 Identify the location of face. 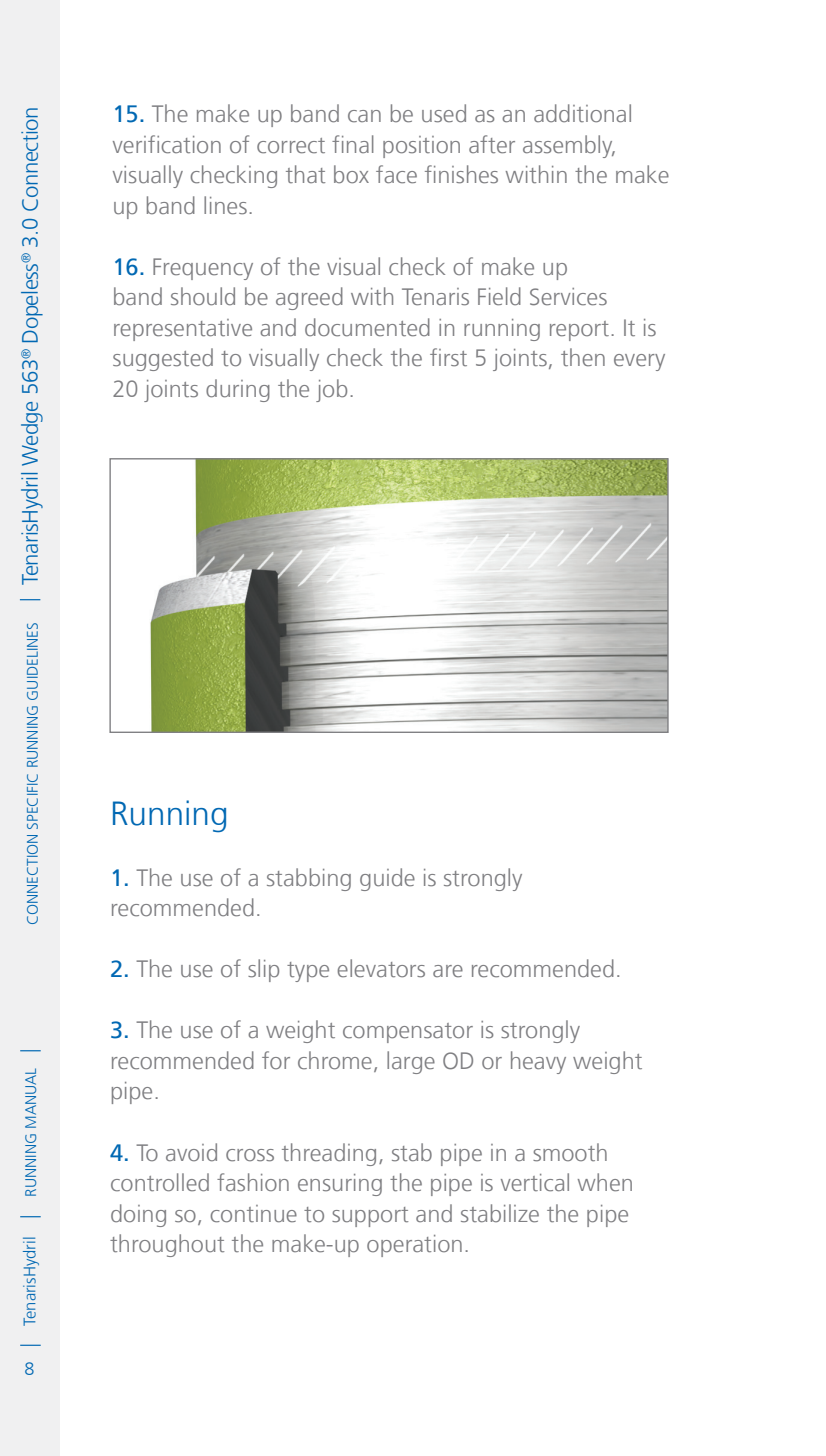
(396, 174).
